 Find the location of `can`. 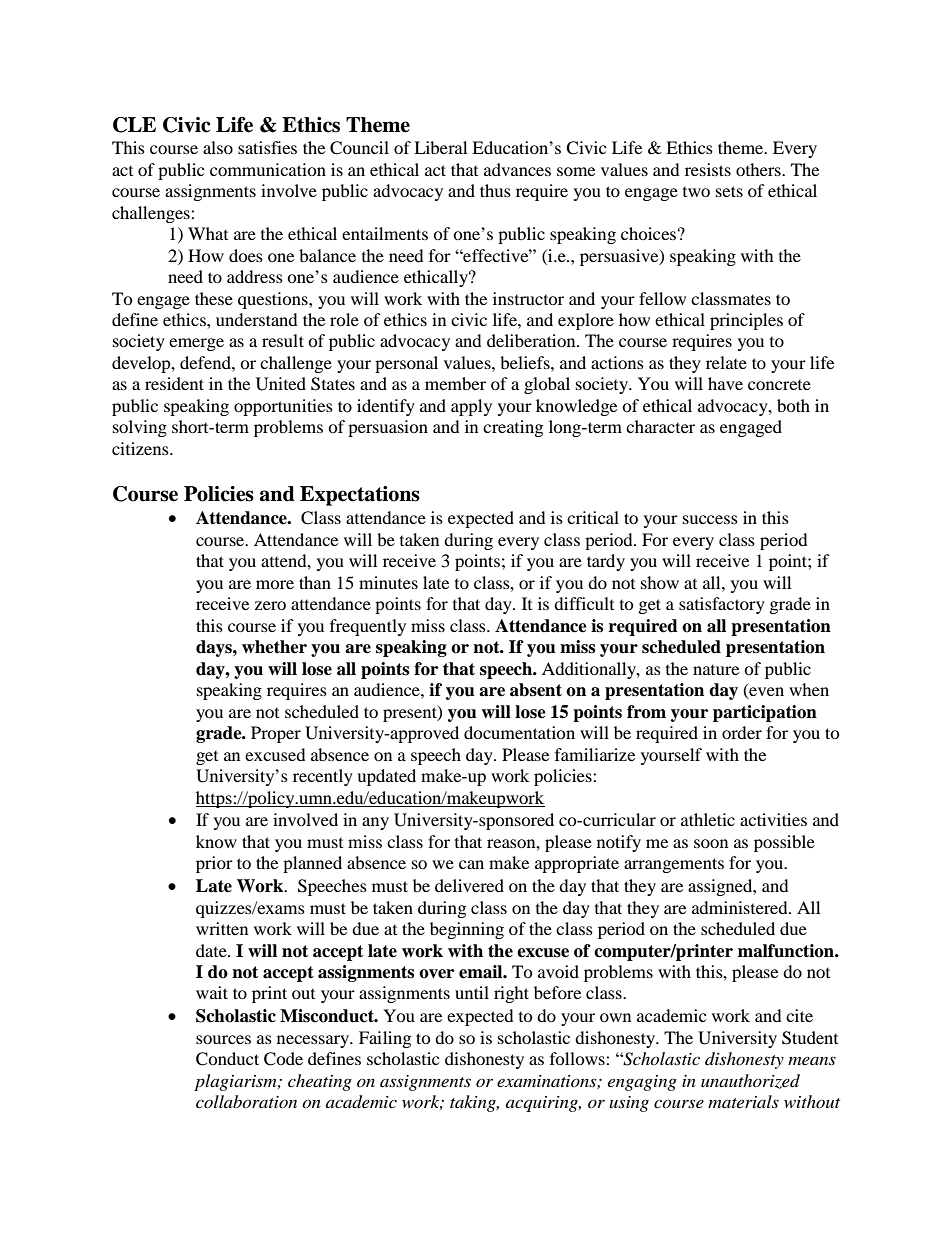

can is located at coordinates (471, 864).
